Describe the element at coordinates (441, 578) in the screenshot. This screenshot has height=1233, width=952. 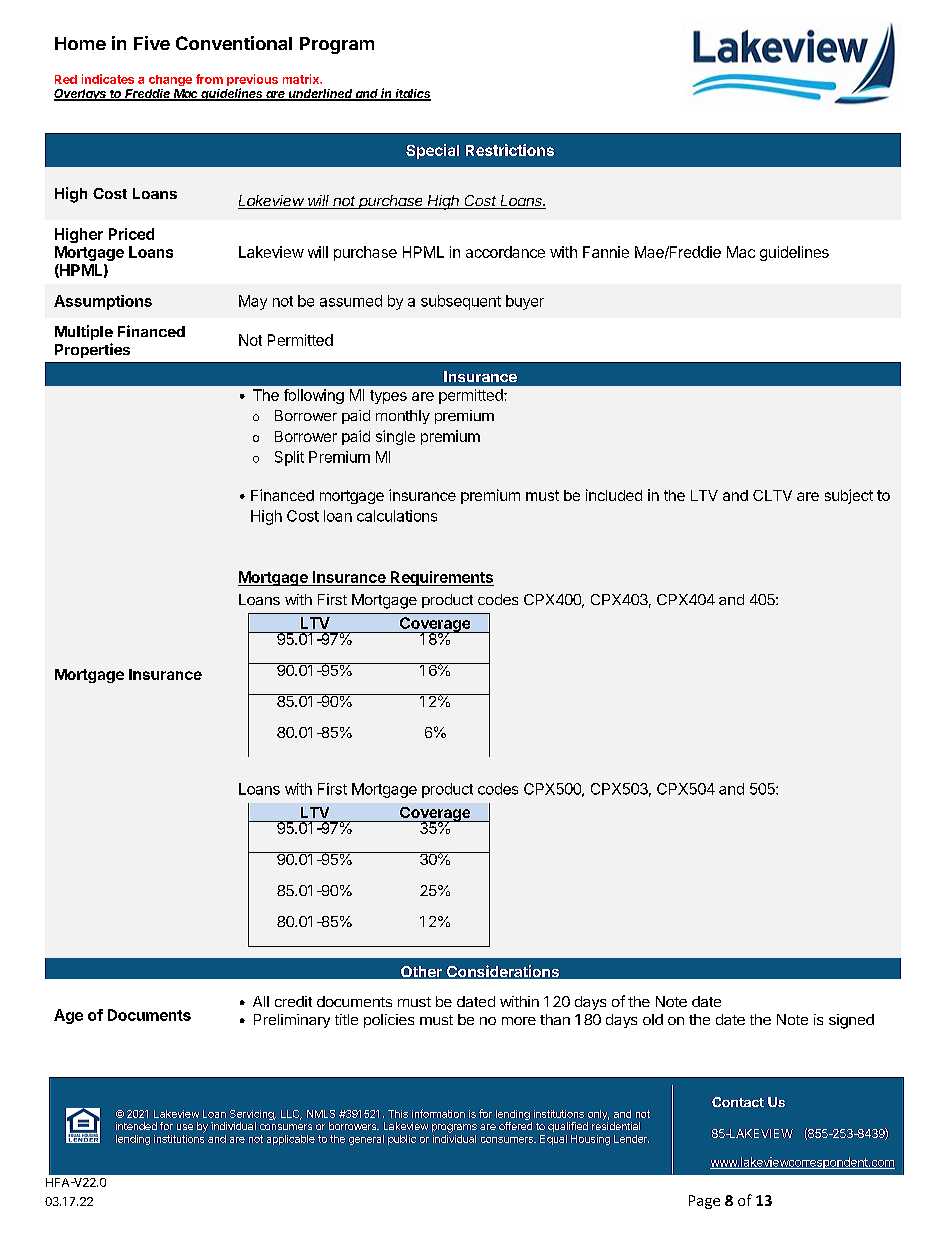
I see `Requirements` at that location.
